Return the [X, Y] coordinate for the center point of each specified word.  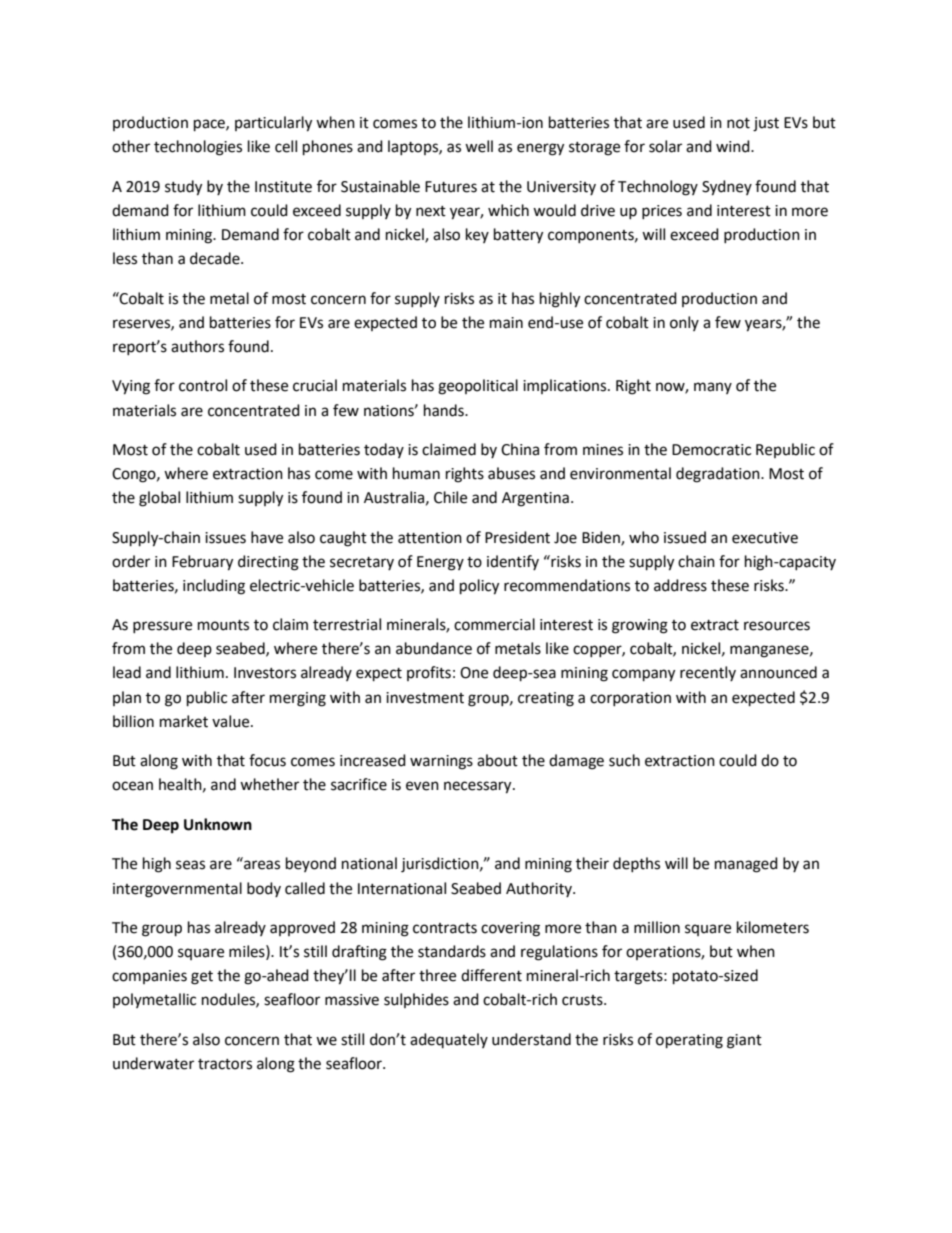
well [479, 146]
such [624, 760]
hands [445, 410]
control [203, 385]
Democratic [711, 450]
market [184, 721]
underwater [153, 1063]
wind [734, 146]
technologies [198, 148]
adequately [449, 1040]
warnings [441, 762]
